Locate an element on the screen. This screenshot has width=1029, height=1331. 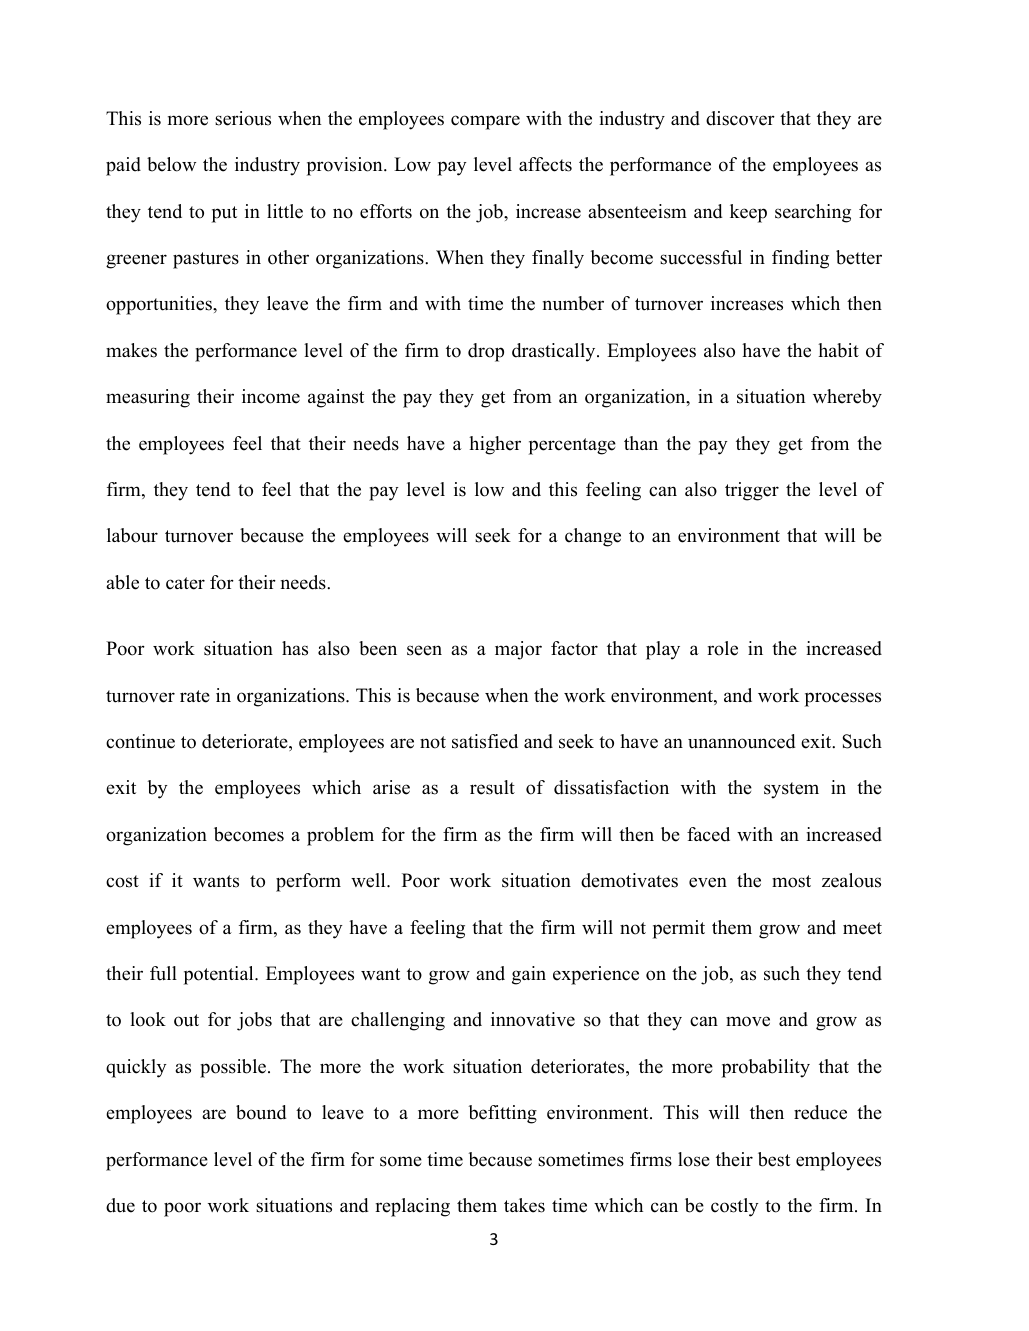
higher is located at coordinates (495, 445).
